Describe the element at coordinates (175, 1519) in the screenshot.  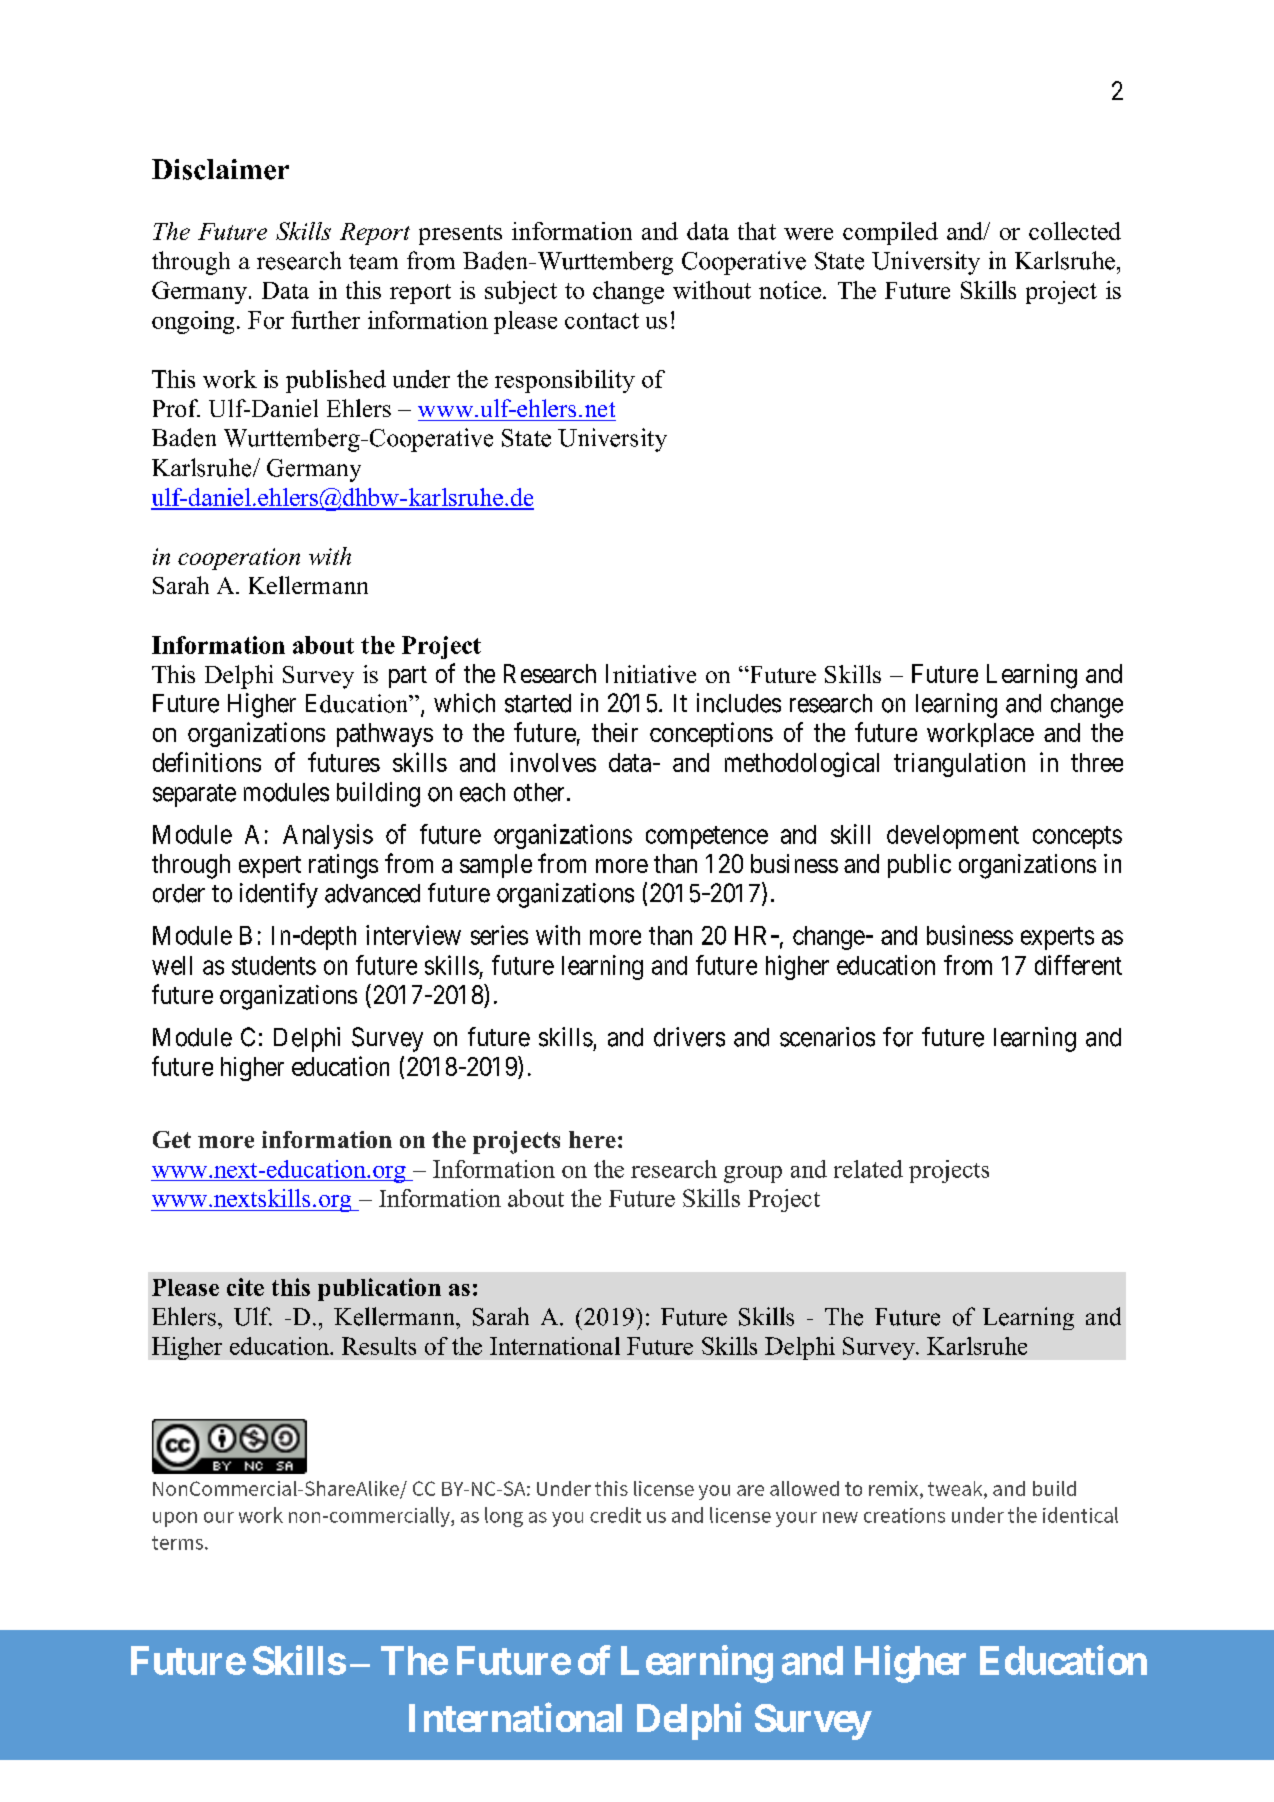
I see `upon` at that location.
